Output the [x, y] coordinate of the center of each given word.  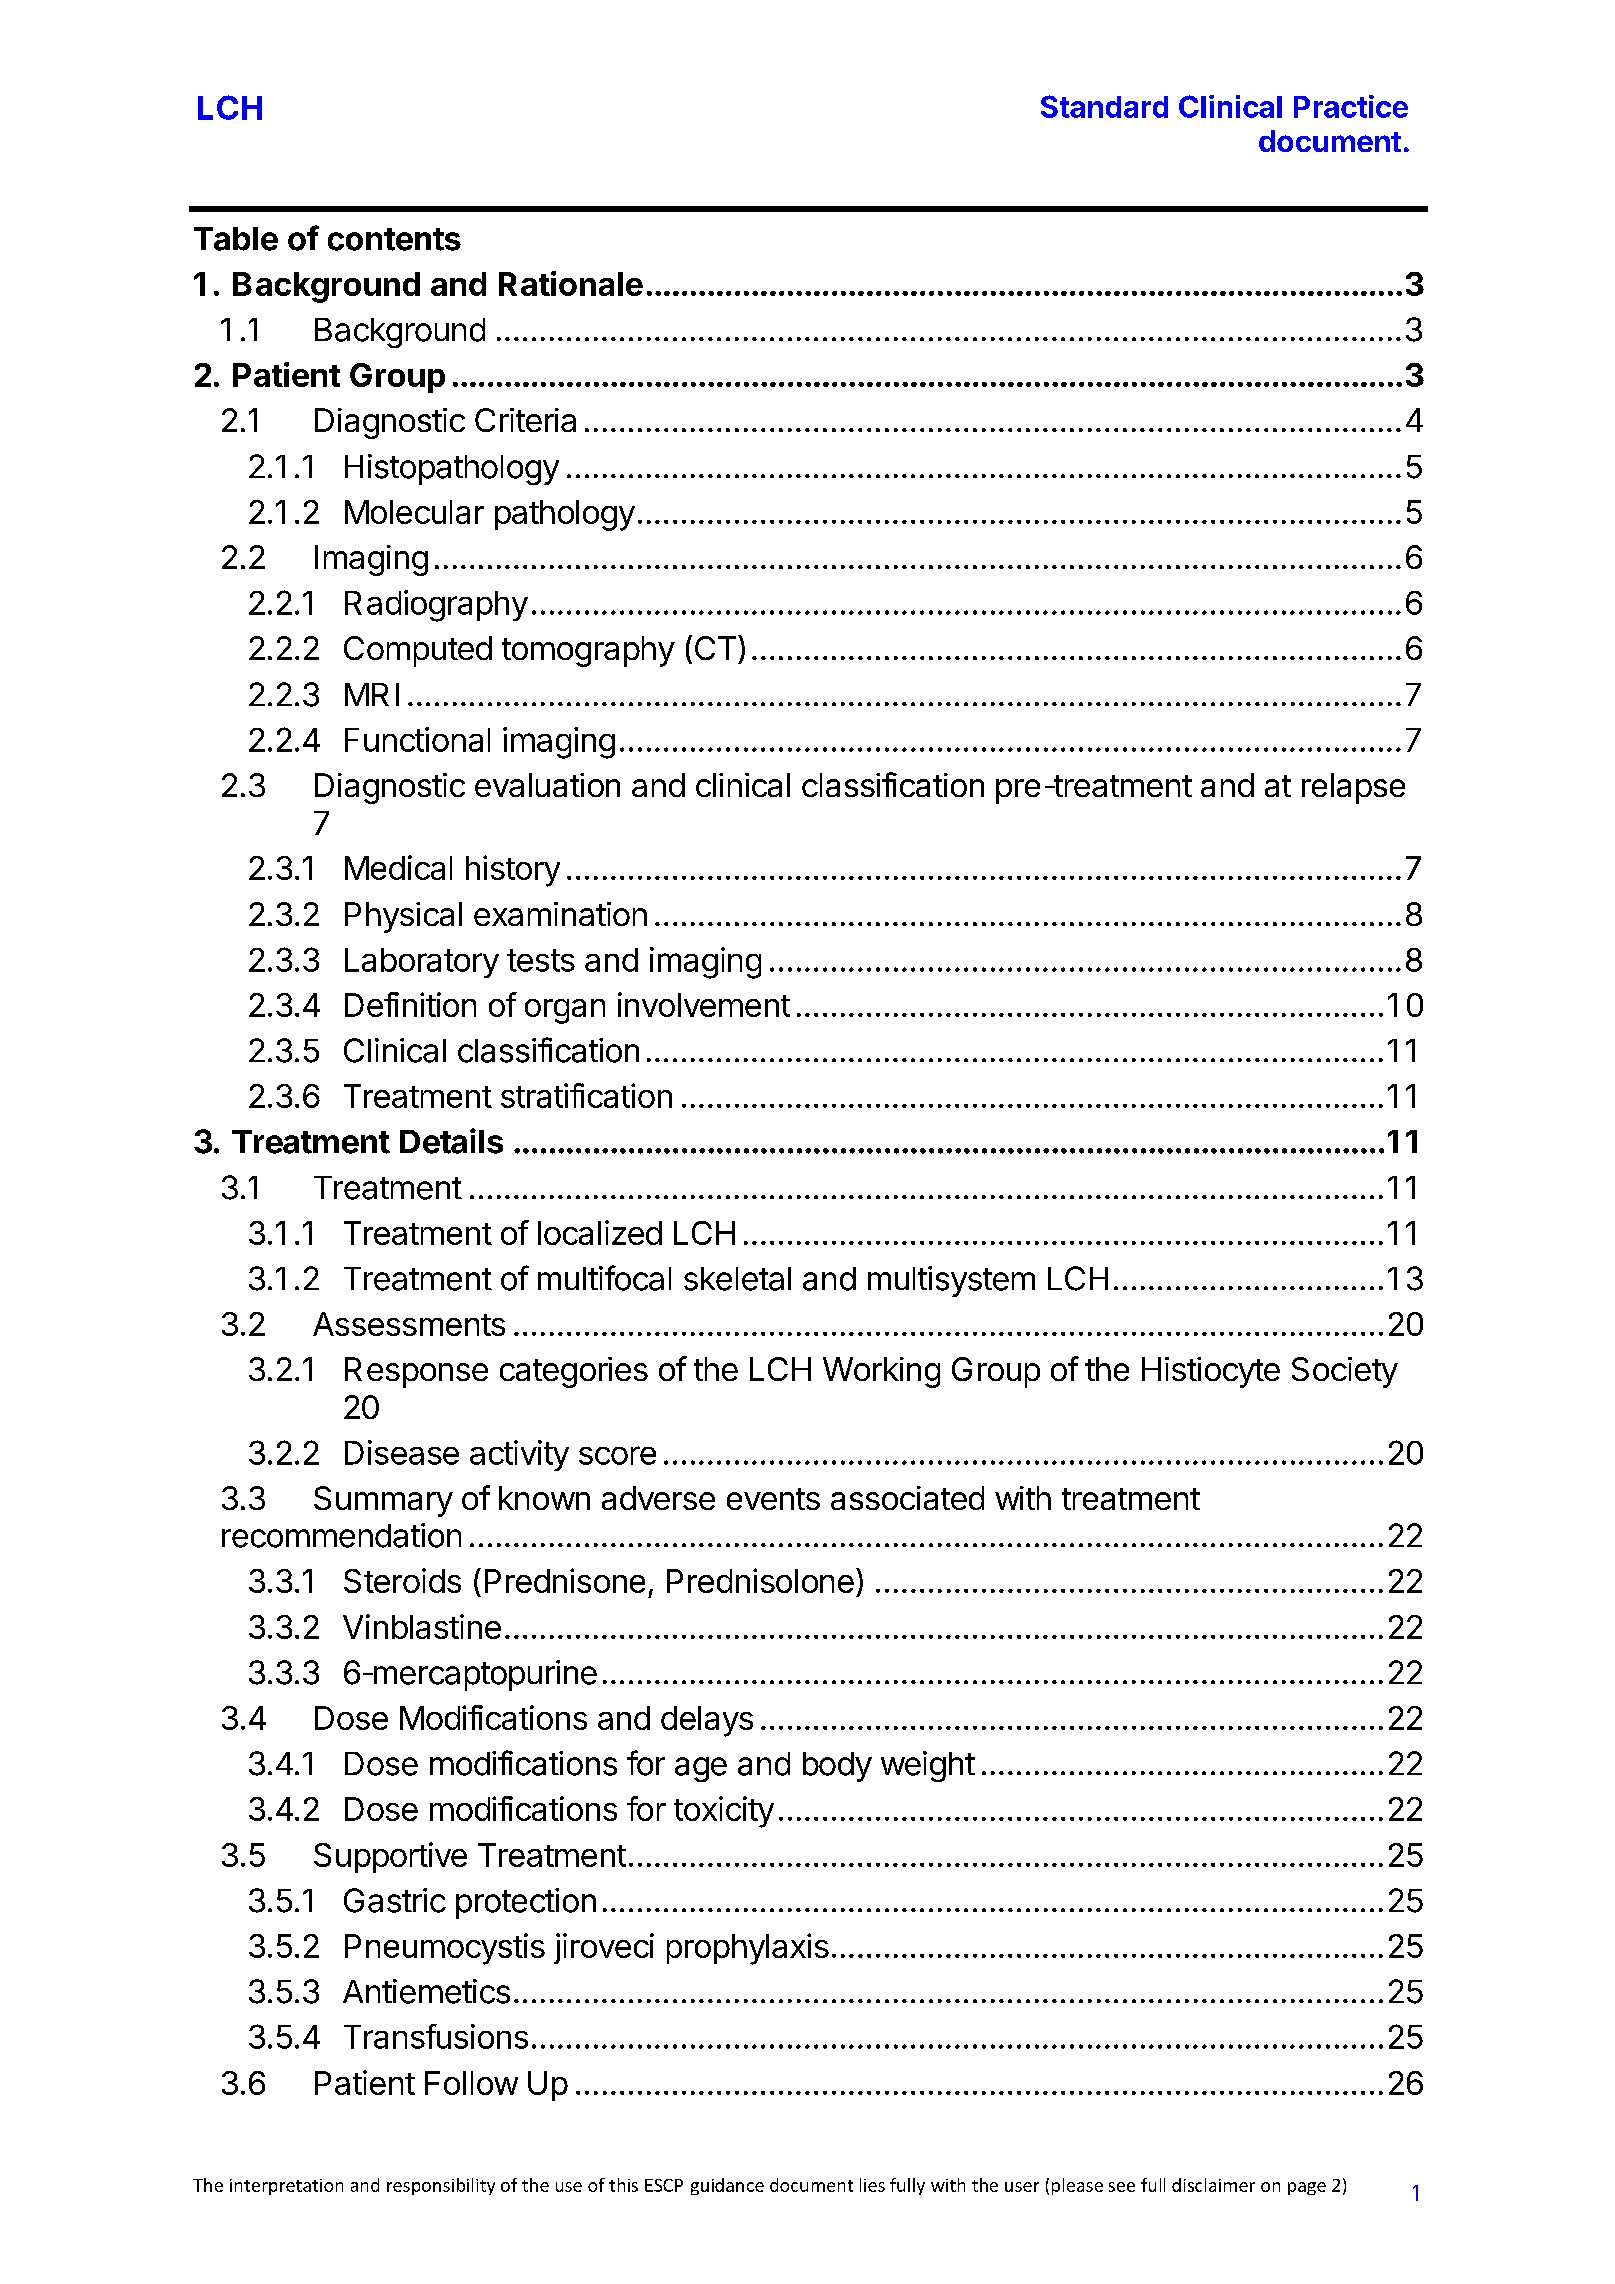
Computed [418, 651]
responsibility [441, 2186]
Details [451, 1141]
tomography [588, 651]
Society [1345, 1372]
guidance [727, 2186]
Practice [1351, 106]
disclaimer [1213, 2185]
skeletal [737, 1279]
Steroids [402, 1580]
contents [394, 239]
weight [928, 1766]
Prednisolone [760, 1580]
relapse [1353, 788]
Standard [1104, 106]
